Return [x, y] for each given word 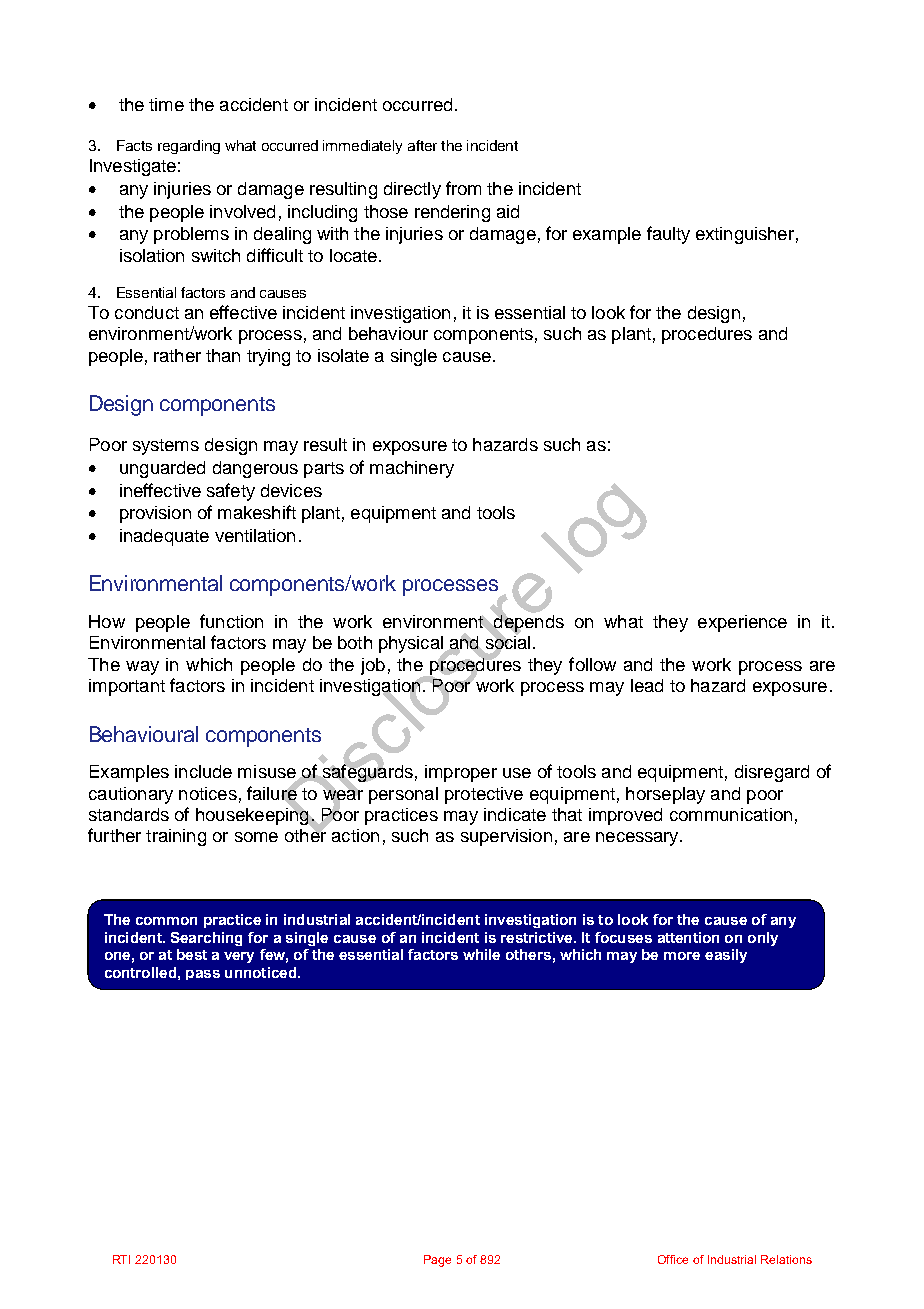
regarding [189, 147]
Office [673, 1259]
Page [437, 1261]
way [142, 668]
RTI [121, 1259]
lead [647, 685]
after [422, 145]
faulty [668, 235]
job [373, 666]
